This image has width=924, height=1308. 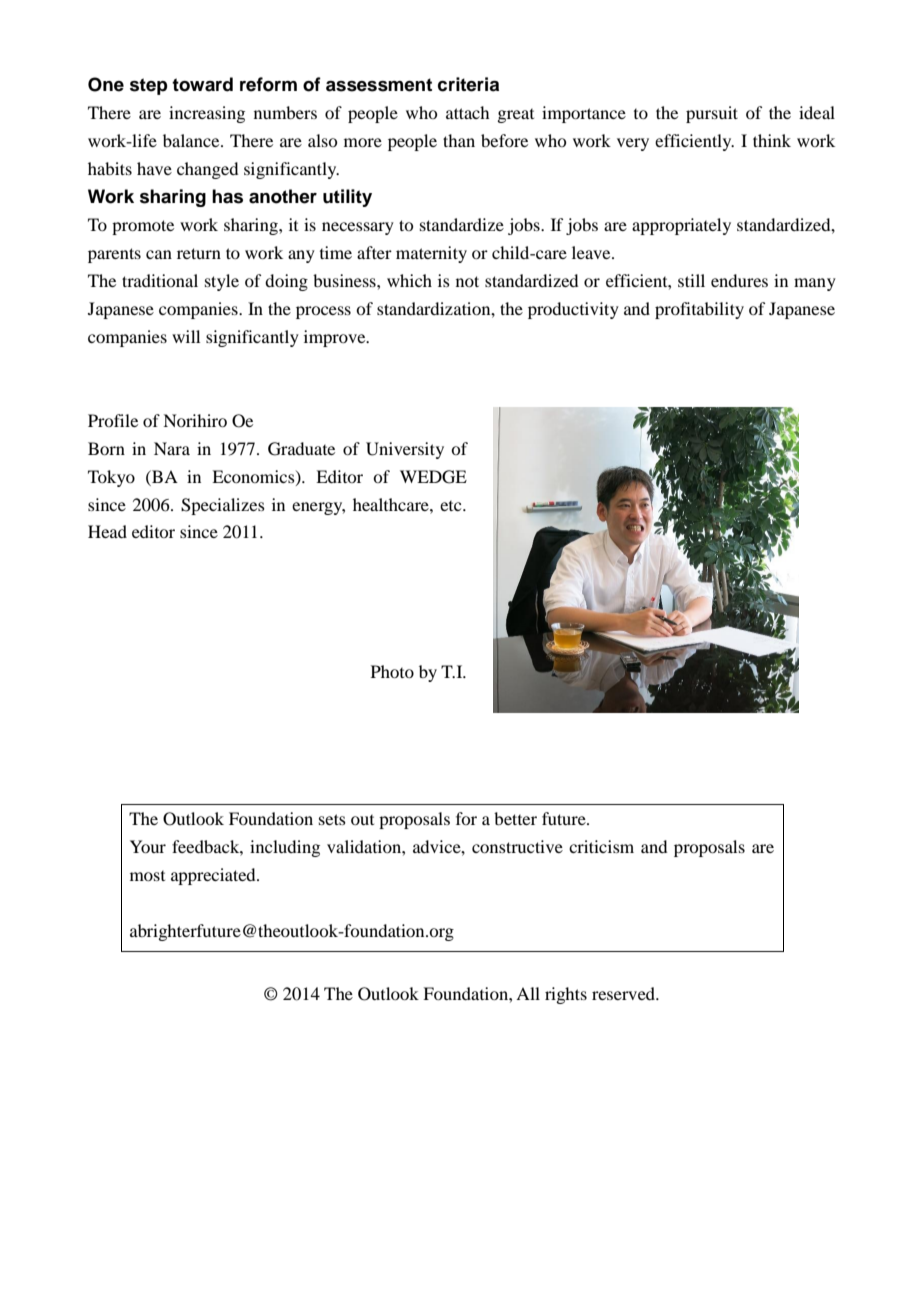 I want to click on increasing, so click(x=207, y=114).
